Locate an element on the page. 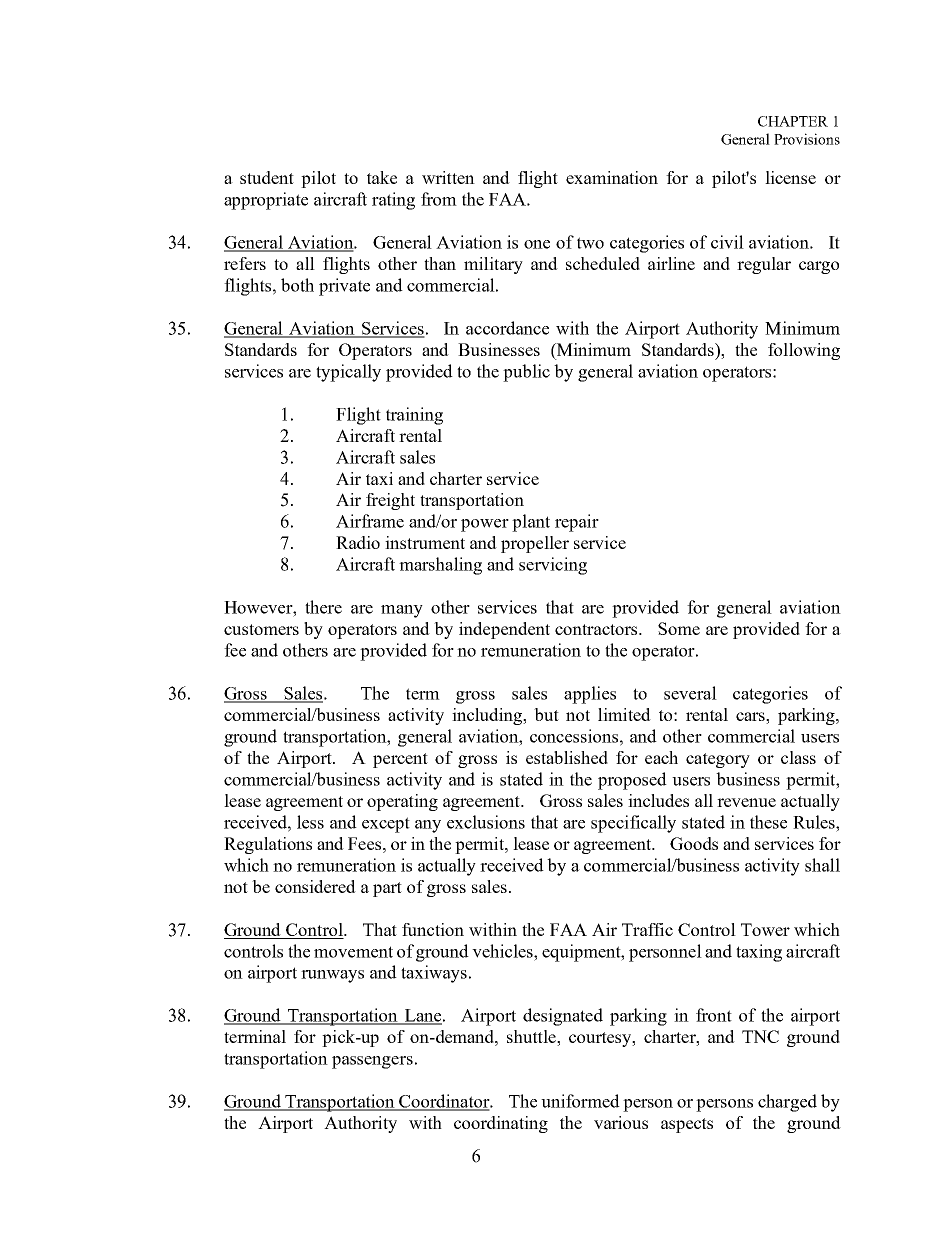 The image size is (952, 1233). public is located at coordinates (526, 373).
